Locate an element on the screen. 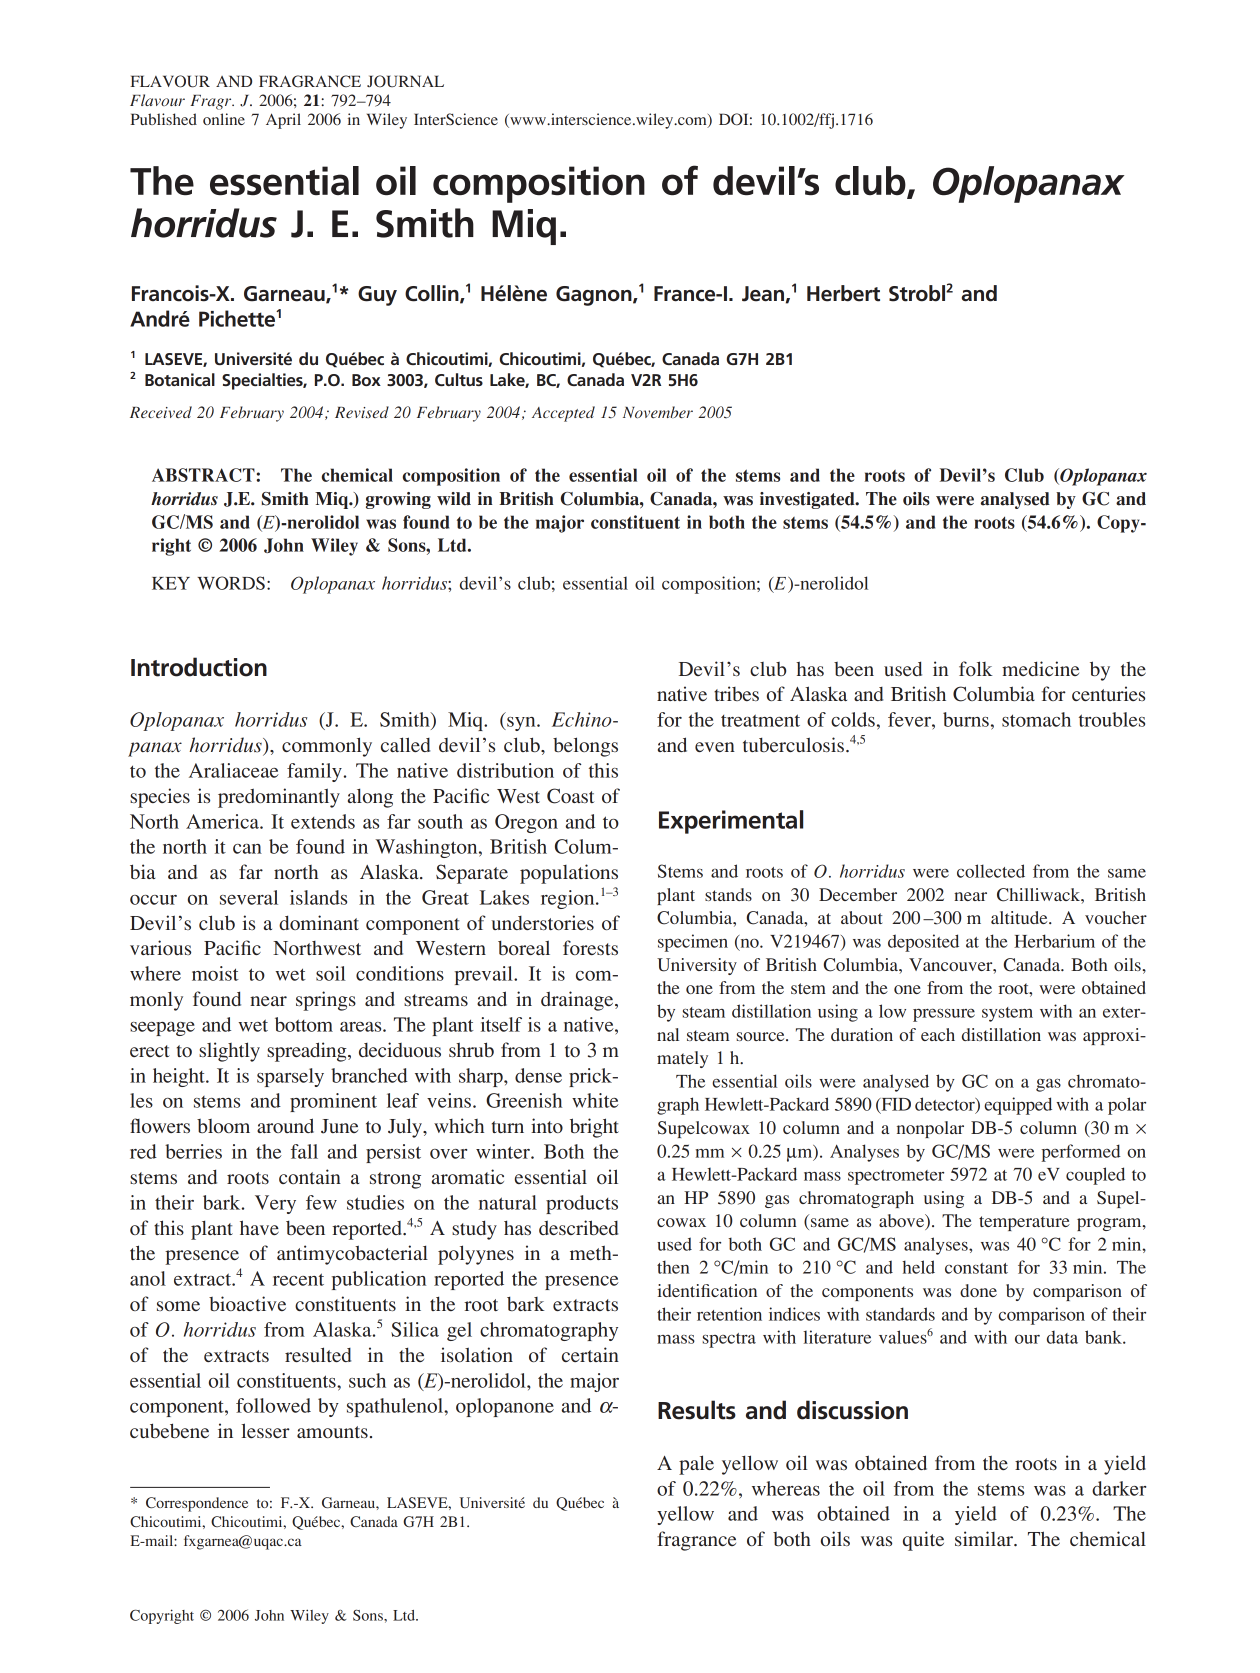 The image size is (1260, 1673). ABSTRACT is located at coordinates (204, 475).
